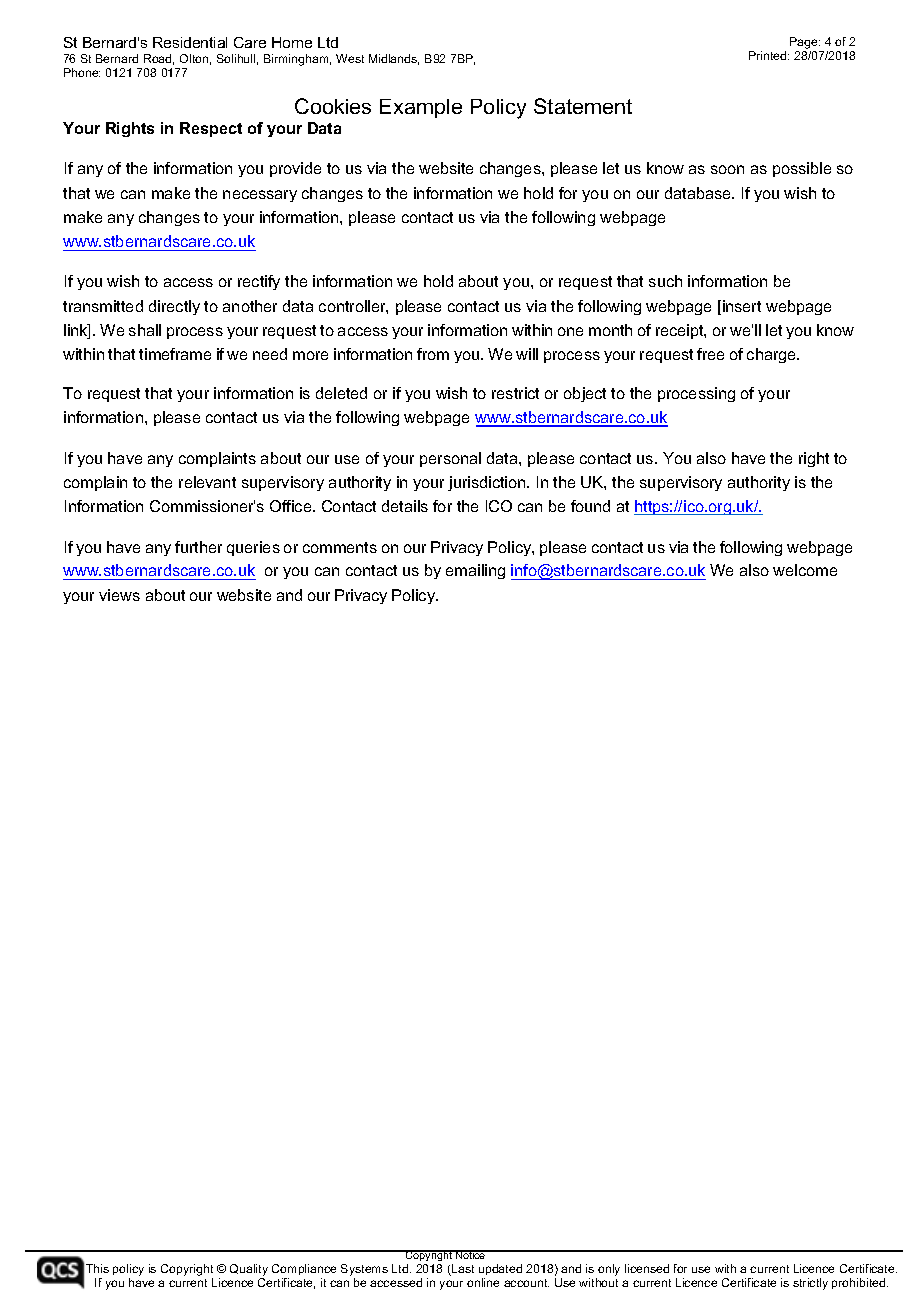  Describe the element at coordinates (475, 571) in the page. I see `emailing` at that location.
